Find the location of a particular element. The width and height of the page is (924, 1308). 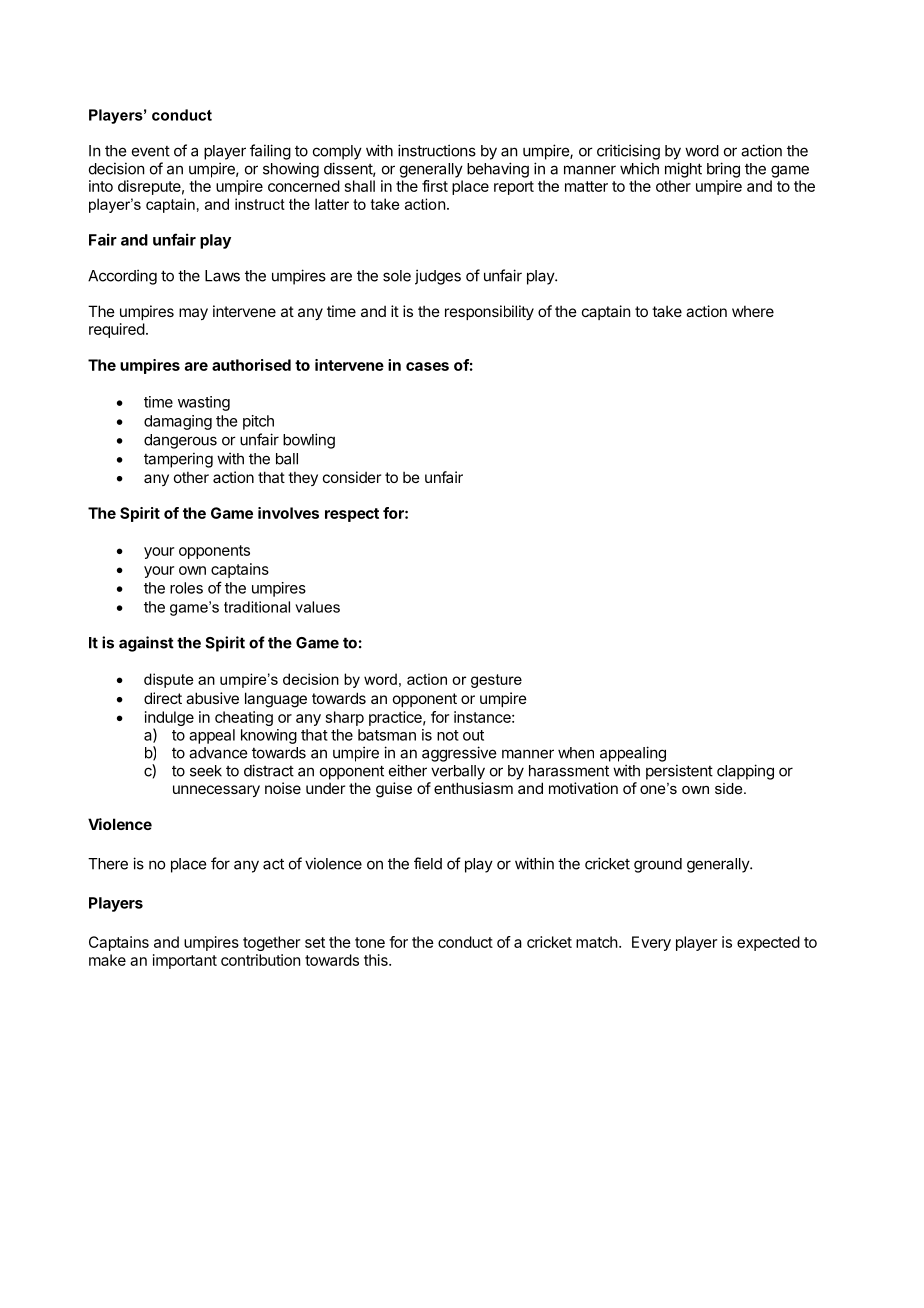

first is located at coordinates (435, 186).
